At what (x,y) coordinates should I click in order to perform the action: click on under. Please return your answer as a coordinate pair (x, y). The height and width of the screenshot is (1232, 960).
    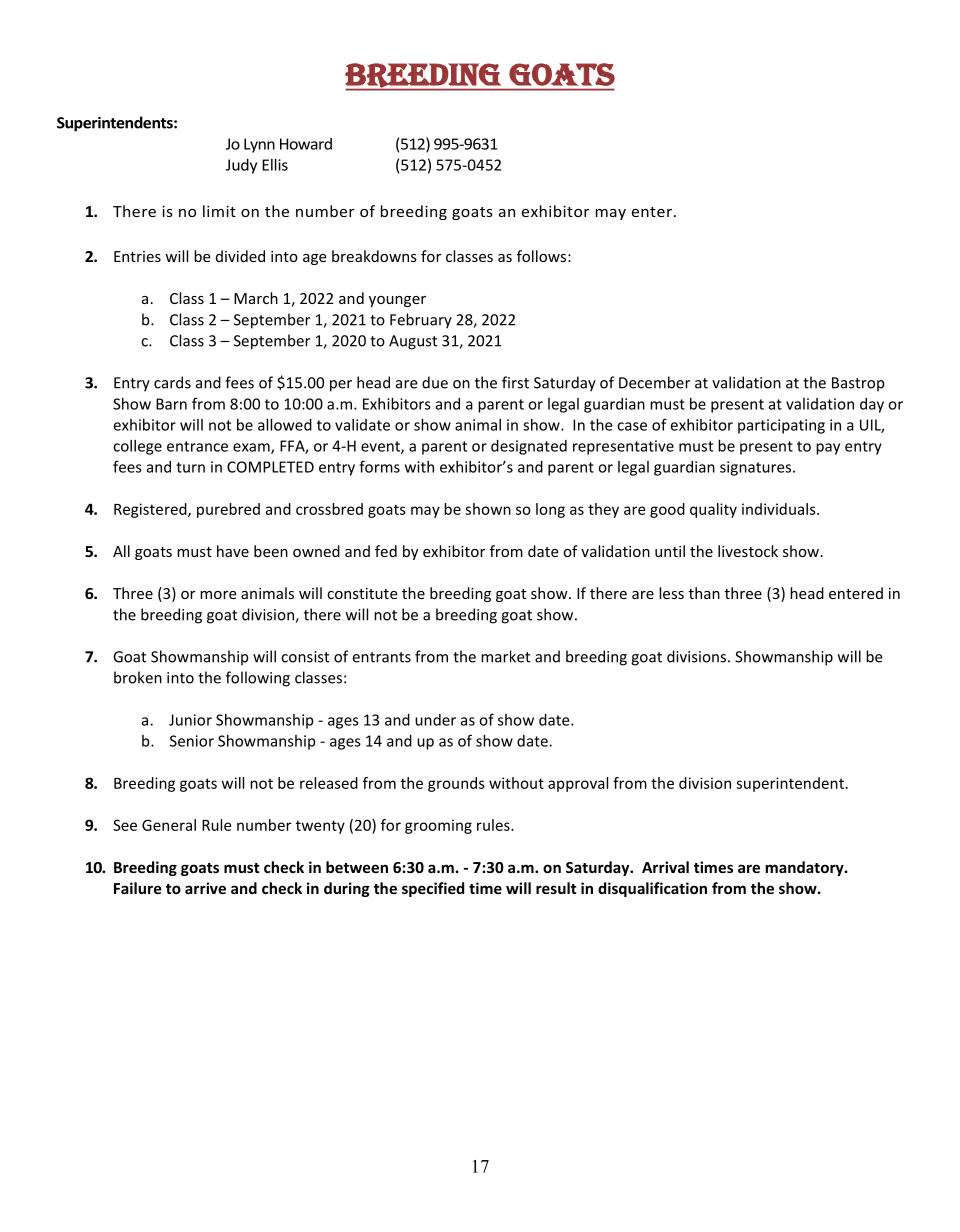
    Looking at the image, I should click on (435, 720).
